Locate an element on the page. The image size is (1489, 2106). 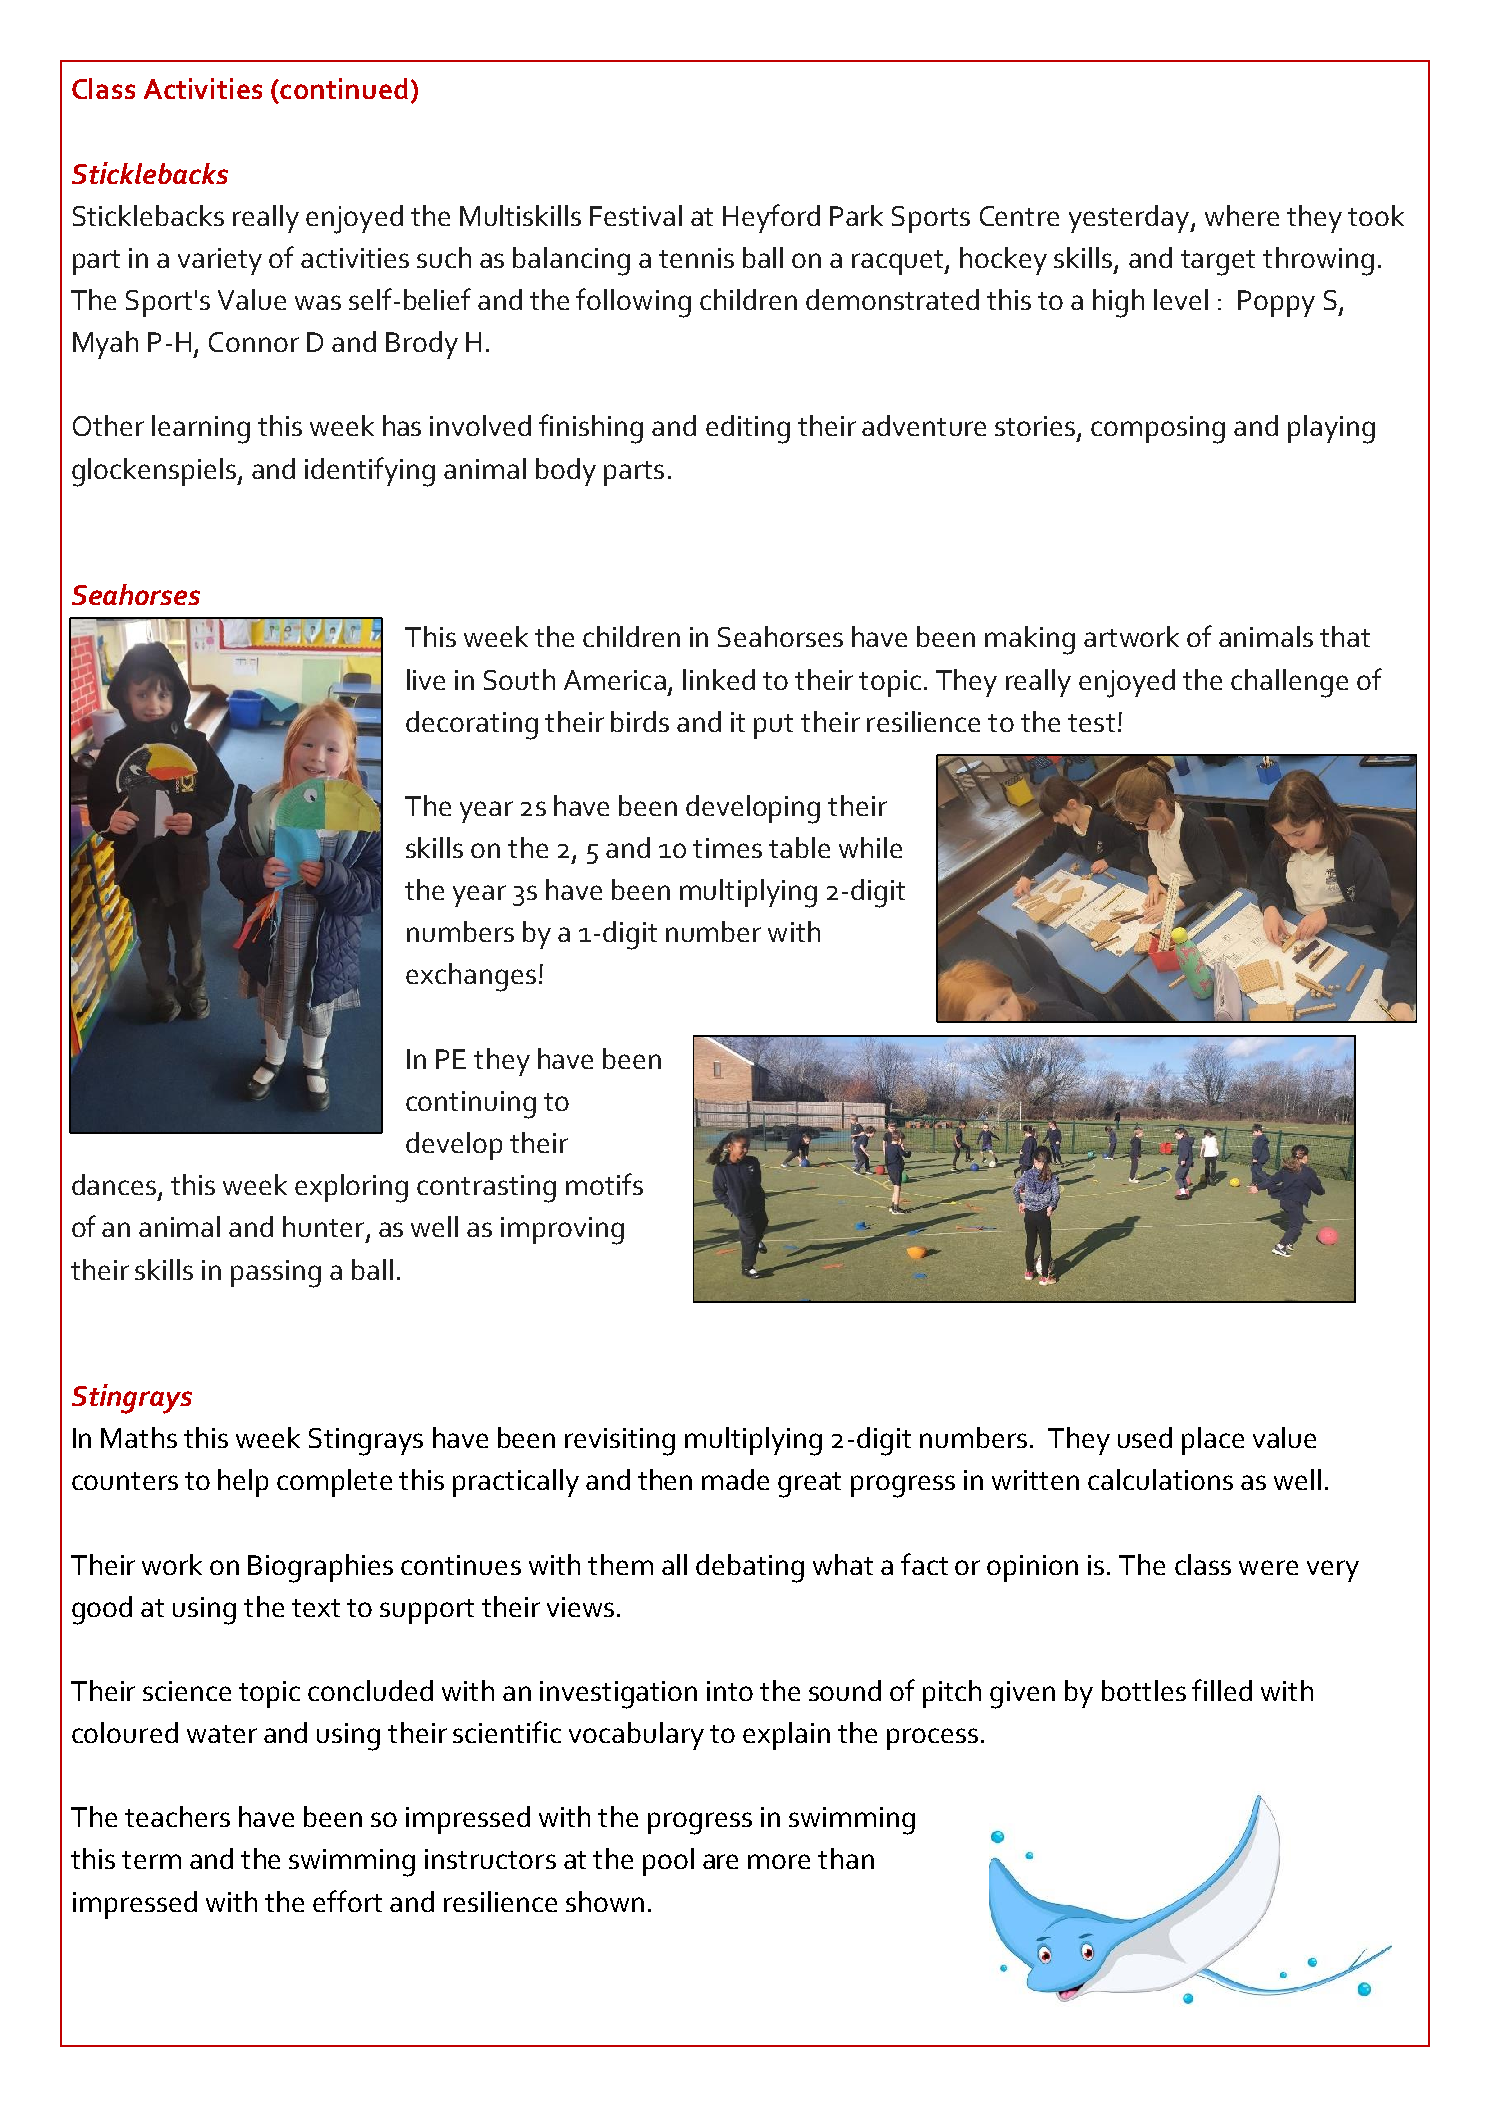
challenge is located at coordinates (1289, 683).
